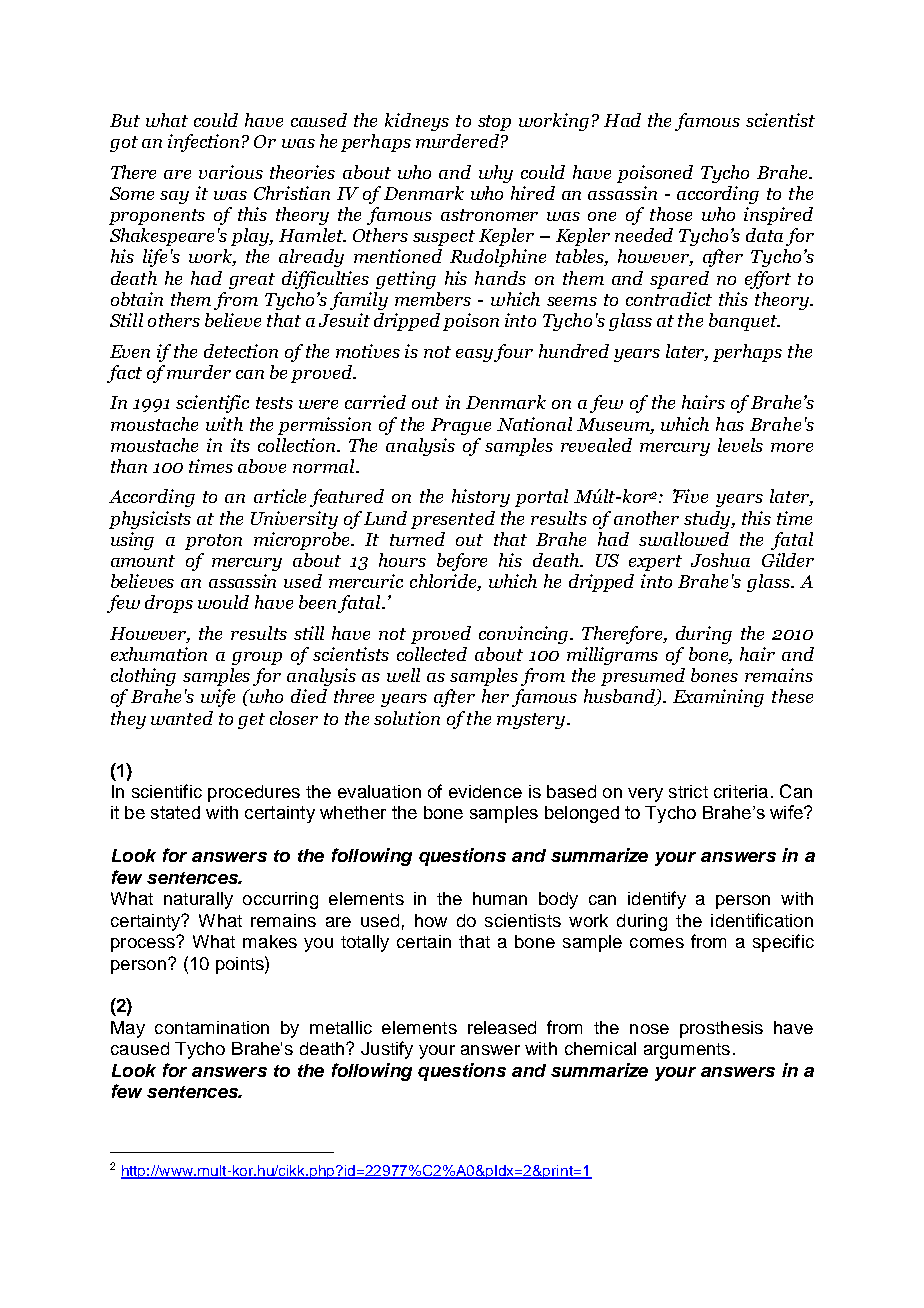 The image size is (924, 1308). Describe the element at coordinates (175, 812) in the page. I see `stated` at that location.
